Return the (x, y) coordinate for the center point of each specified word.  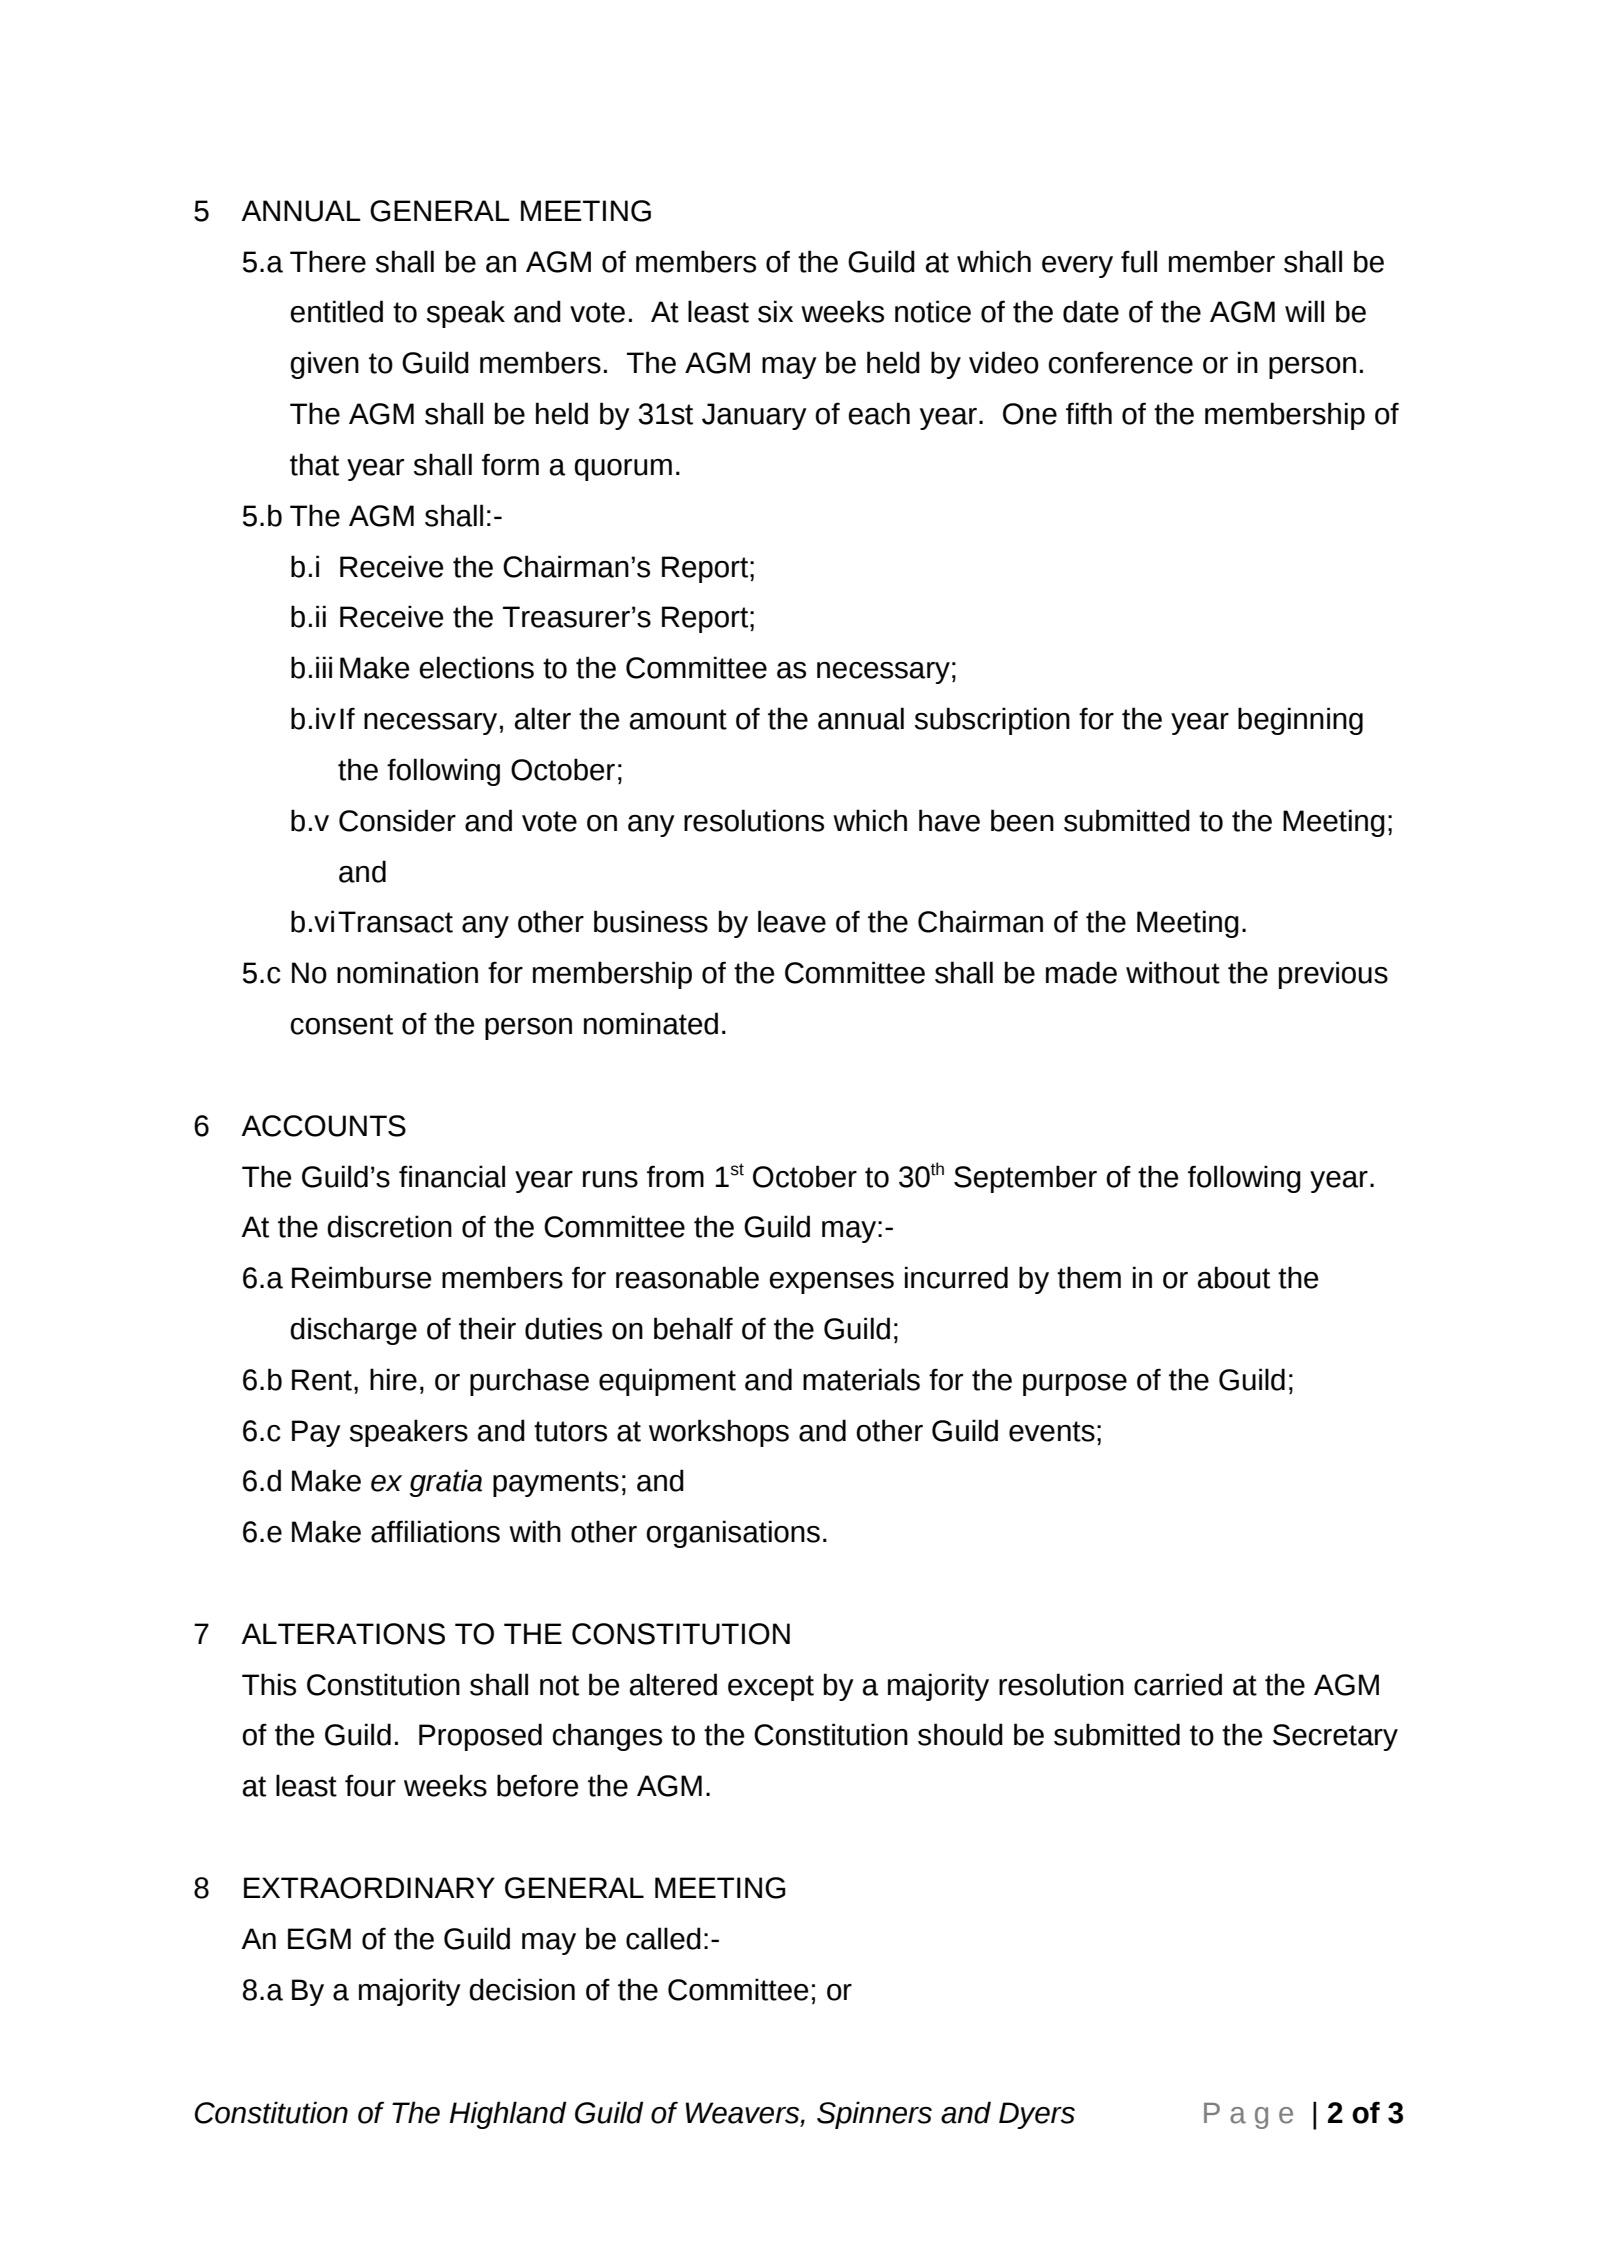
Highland (508, 2115)
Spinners (874, 2115)
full (1139, 261)
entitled (336, 311)
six (775, 311)
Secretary (1335, 1737)
